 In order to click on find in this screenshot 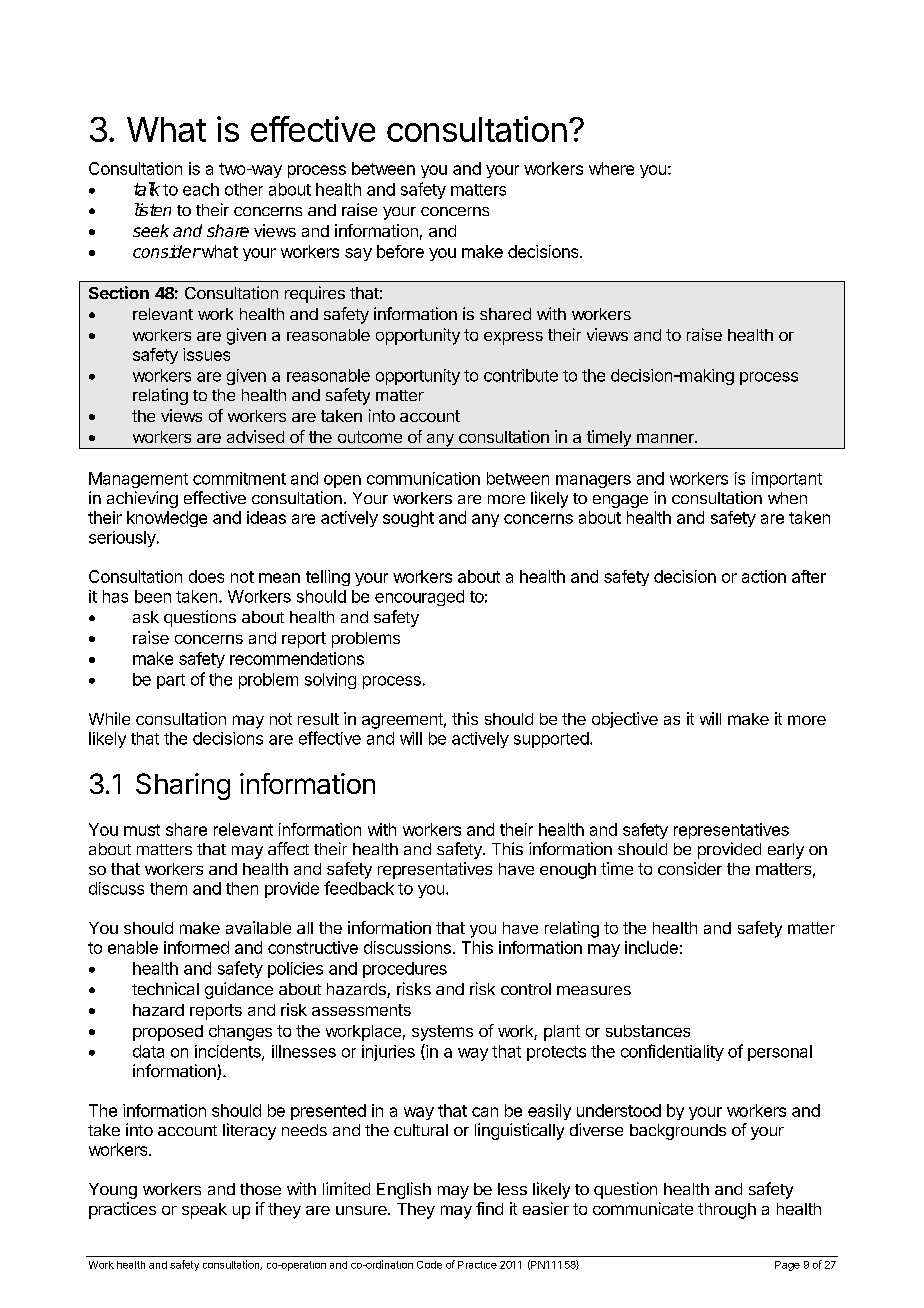, I will do `click(489, 1208)`.
